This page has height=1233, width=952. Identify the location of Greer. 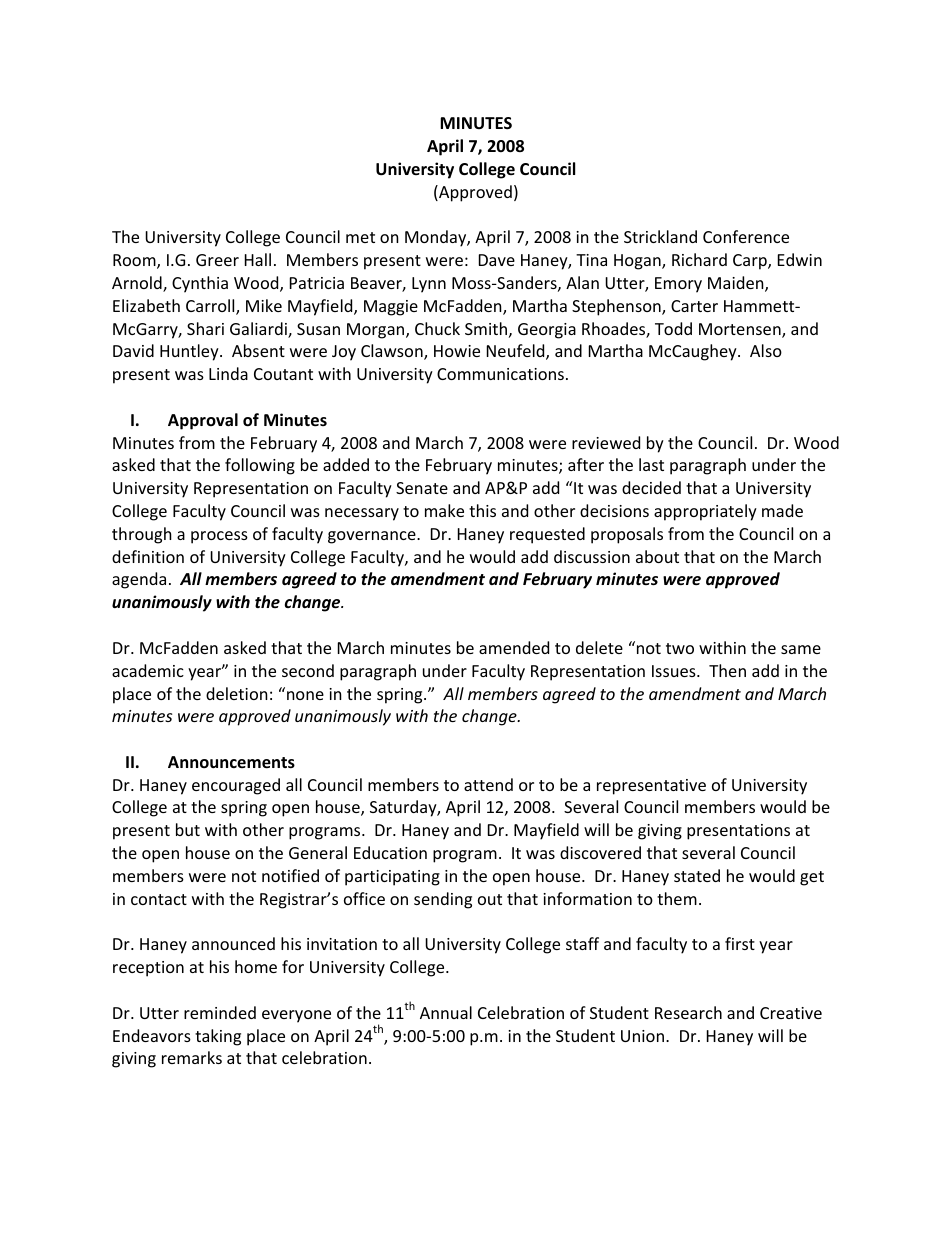
(217, 260).
